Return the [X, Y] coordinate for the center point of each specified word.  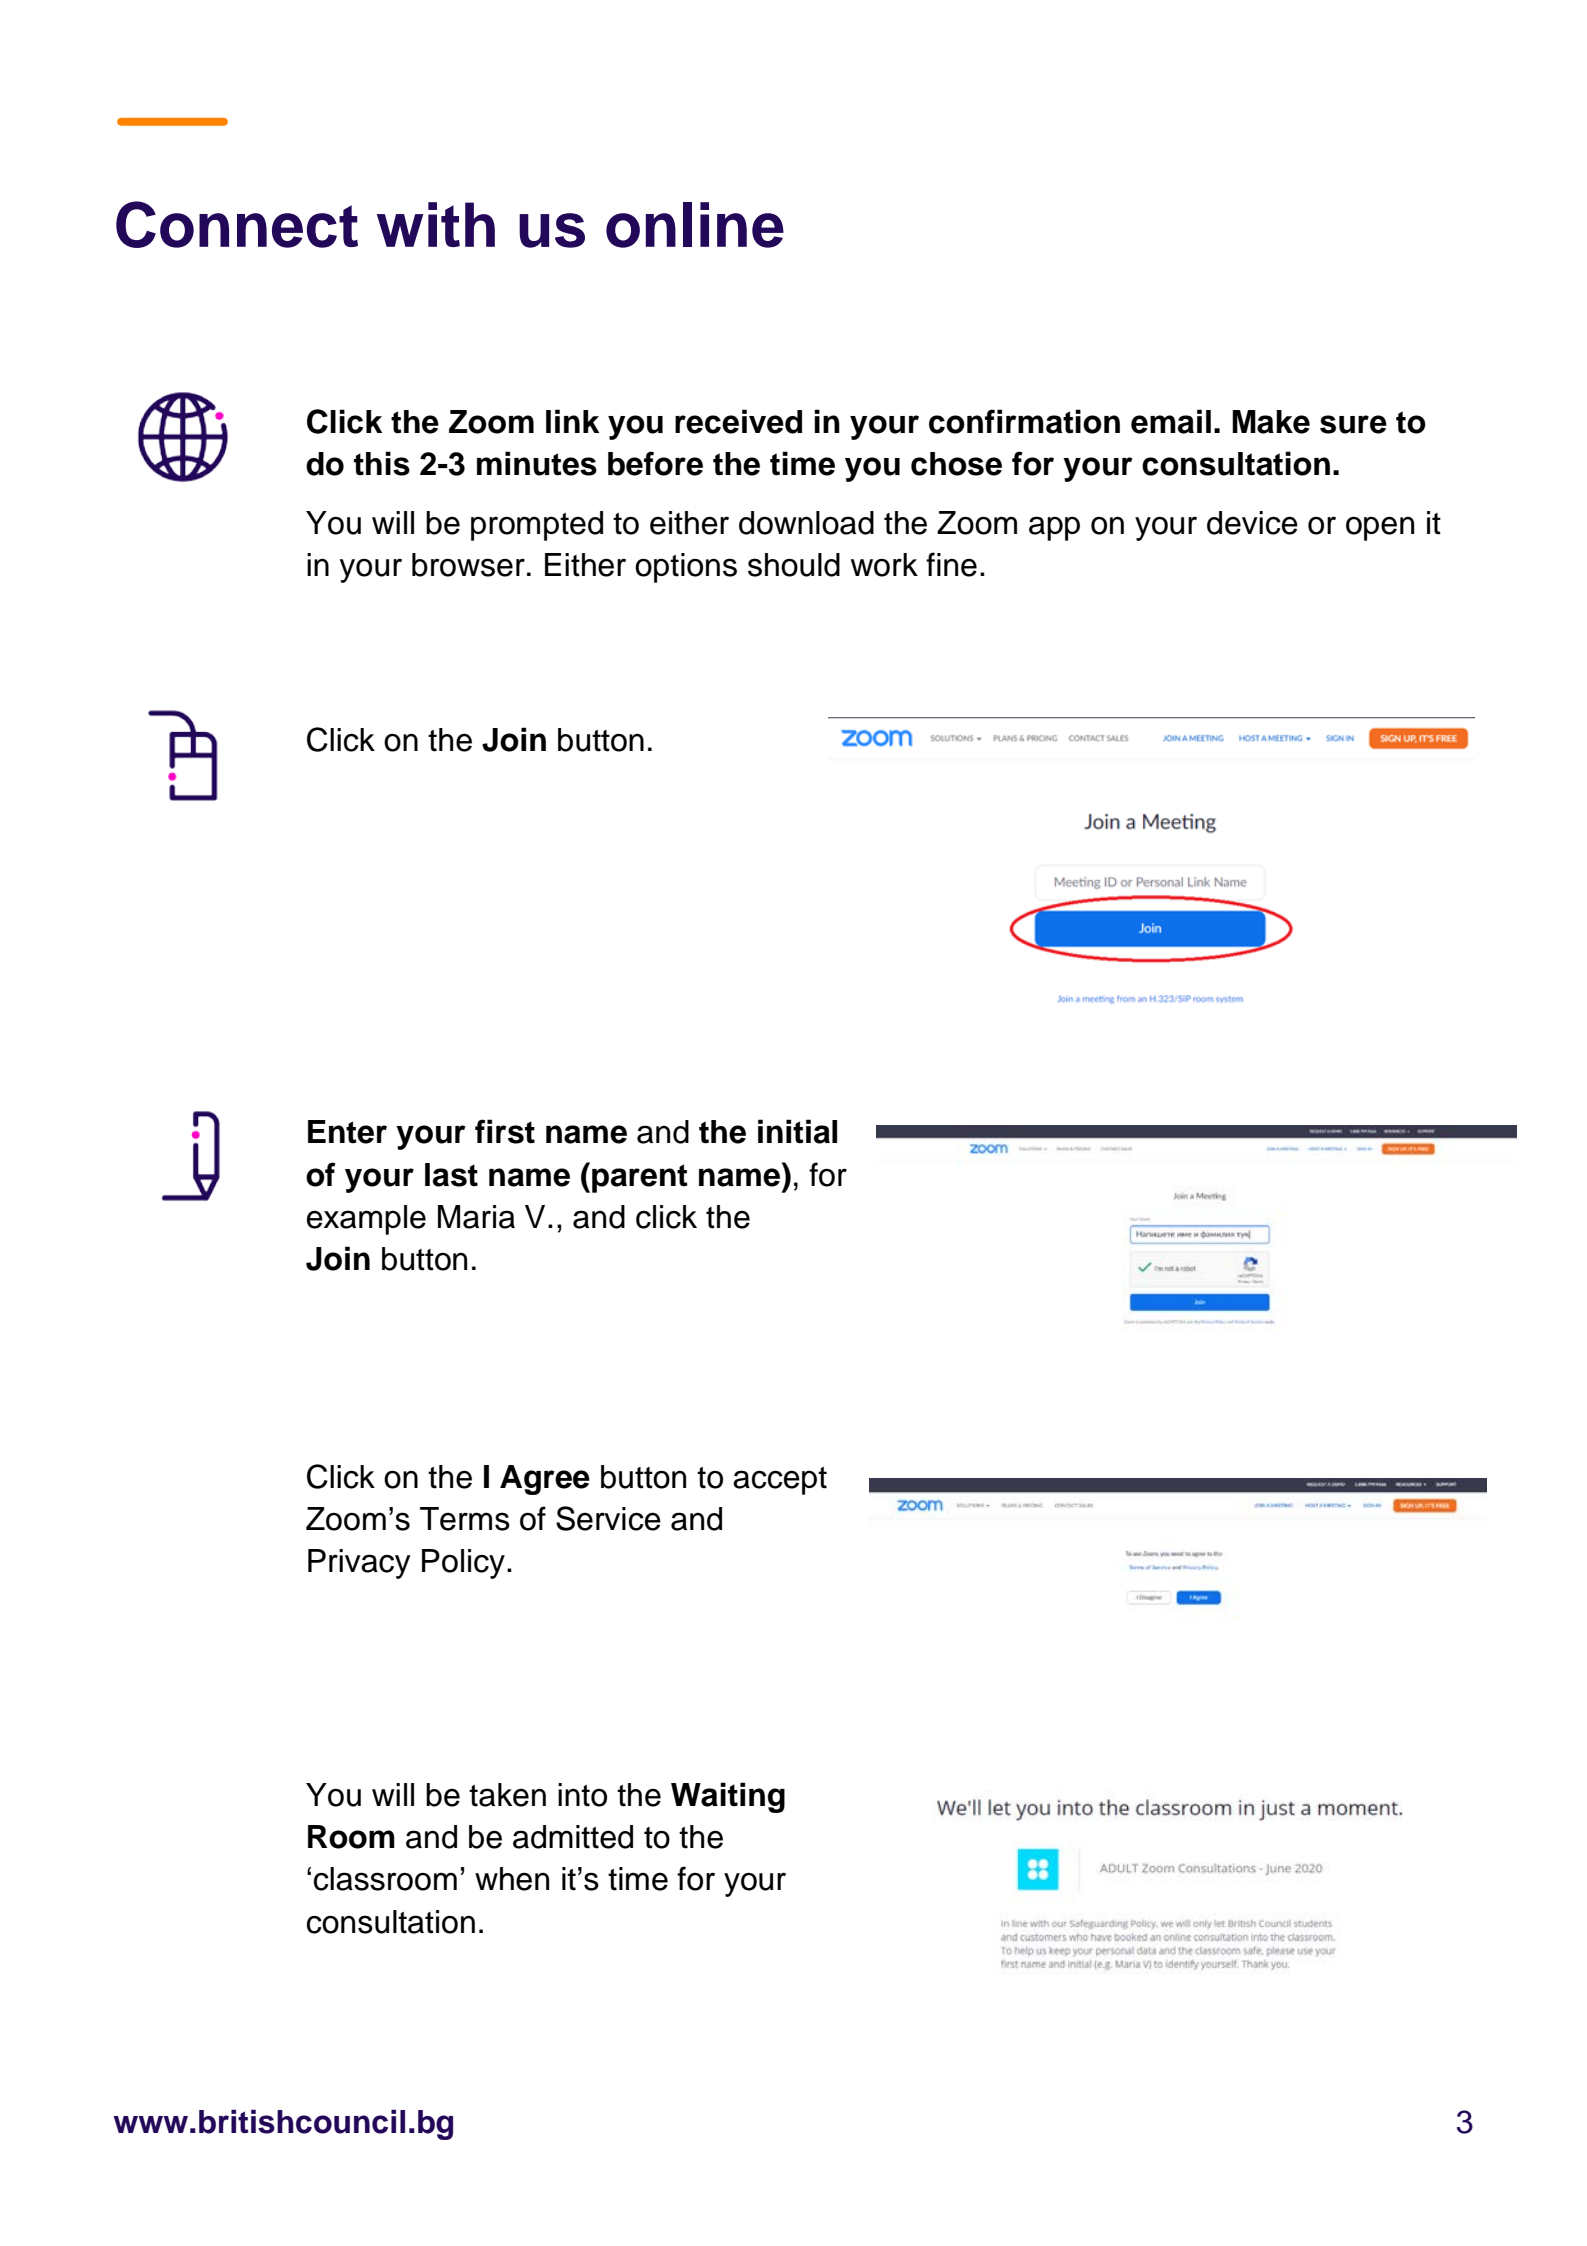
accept [780, 1481]
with [436, 224]
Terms [465, 1519]
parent [640, 1178]
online [695, 225]
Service [608, 1518]
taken [507, 1795]
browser [468, 565]
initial [797, 1131]
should [794, 565]
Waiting [728, 1797]
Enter [347, 1132]
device [1252, 523]
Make [1271, 422]
